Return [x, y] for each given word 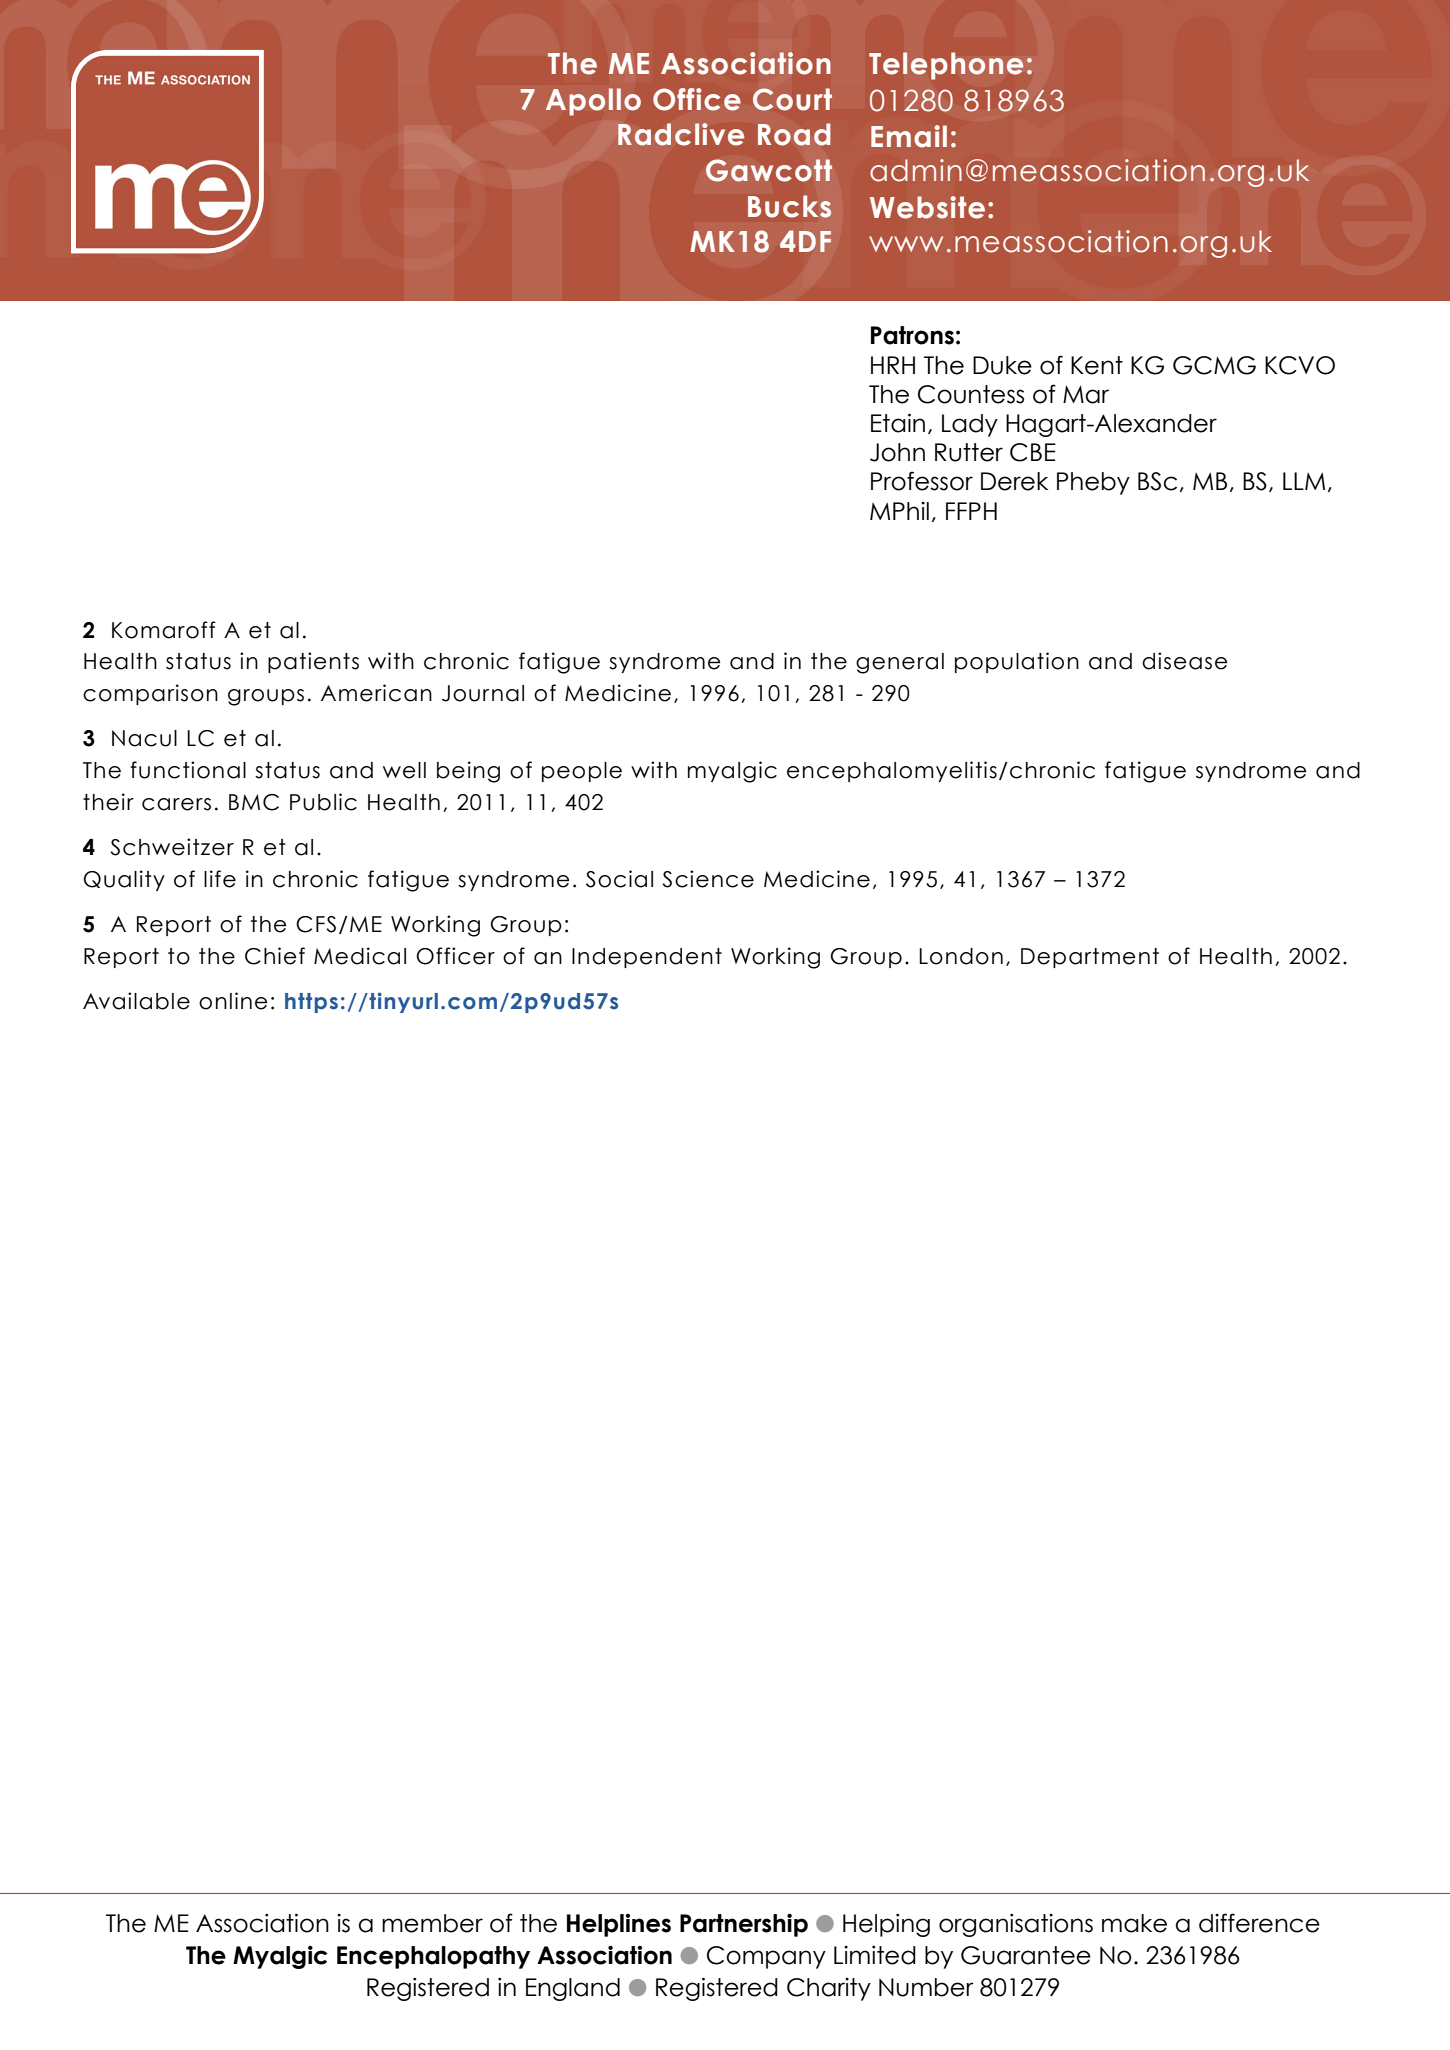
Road [794, 134]
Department [1090, 958]
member [432, 1923]
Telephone [946, 66]
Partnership [744, 1925]
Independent [647, 958]
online [233, 1001]
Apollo [593, 102]
